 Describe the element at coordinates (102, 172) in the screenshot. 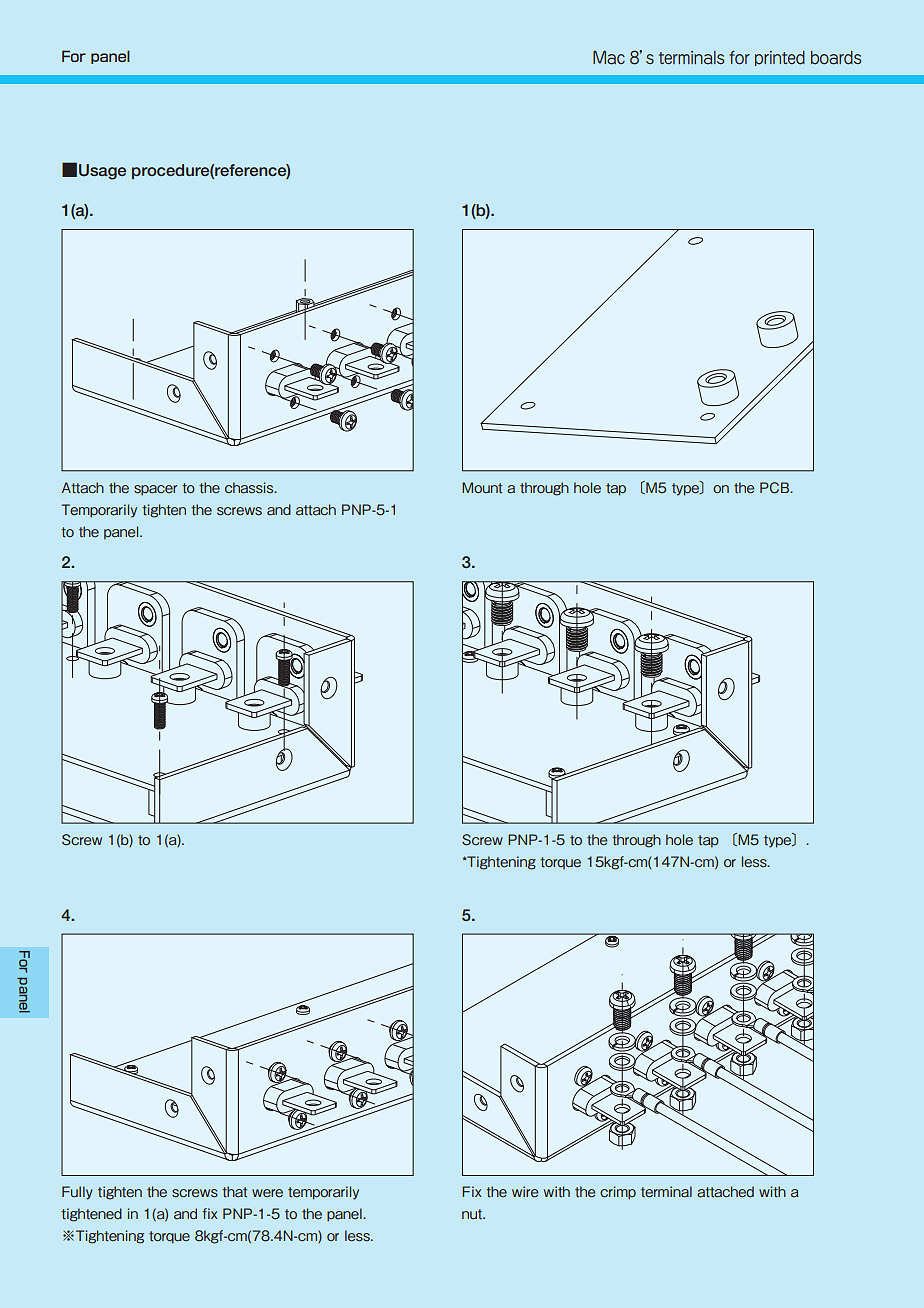

I see `Usage` at that location.
